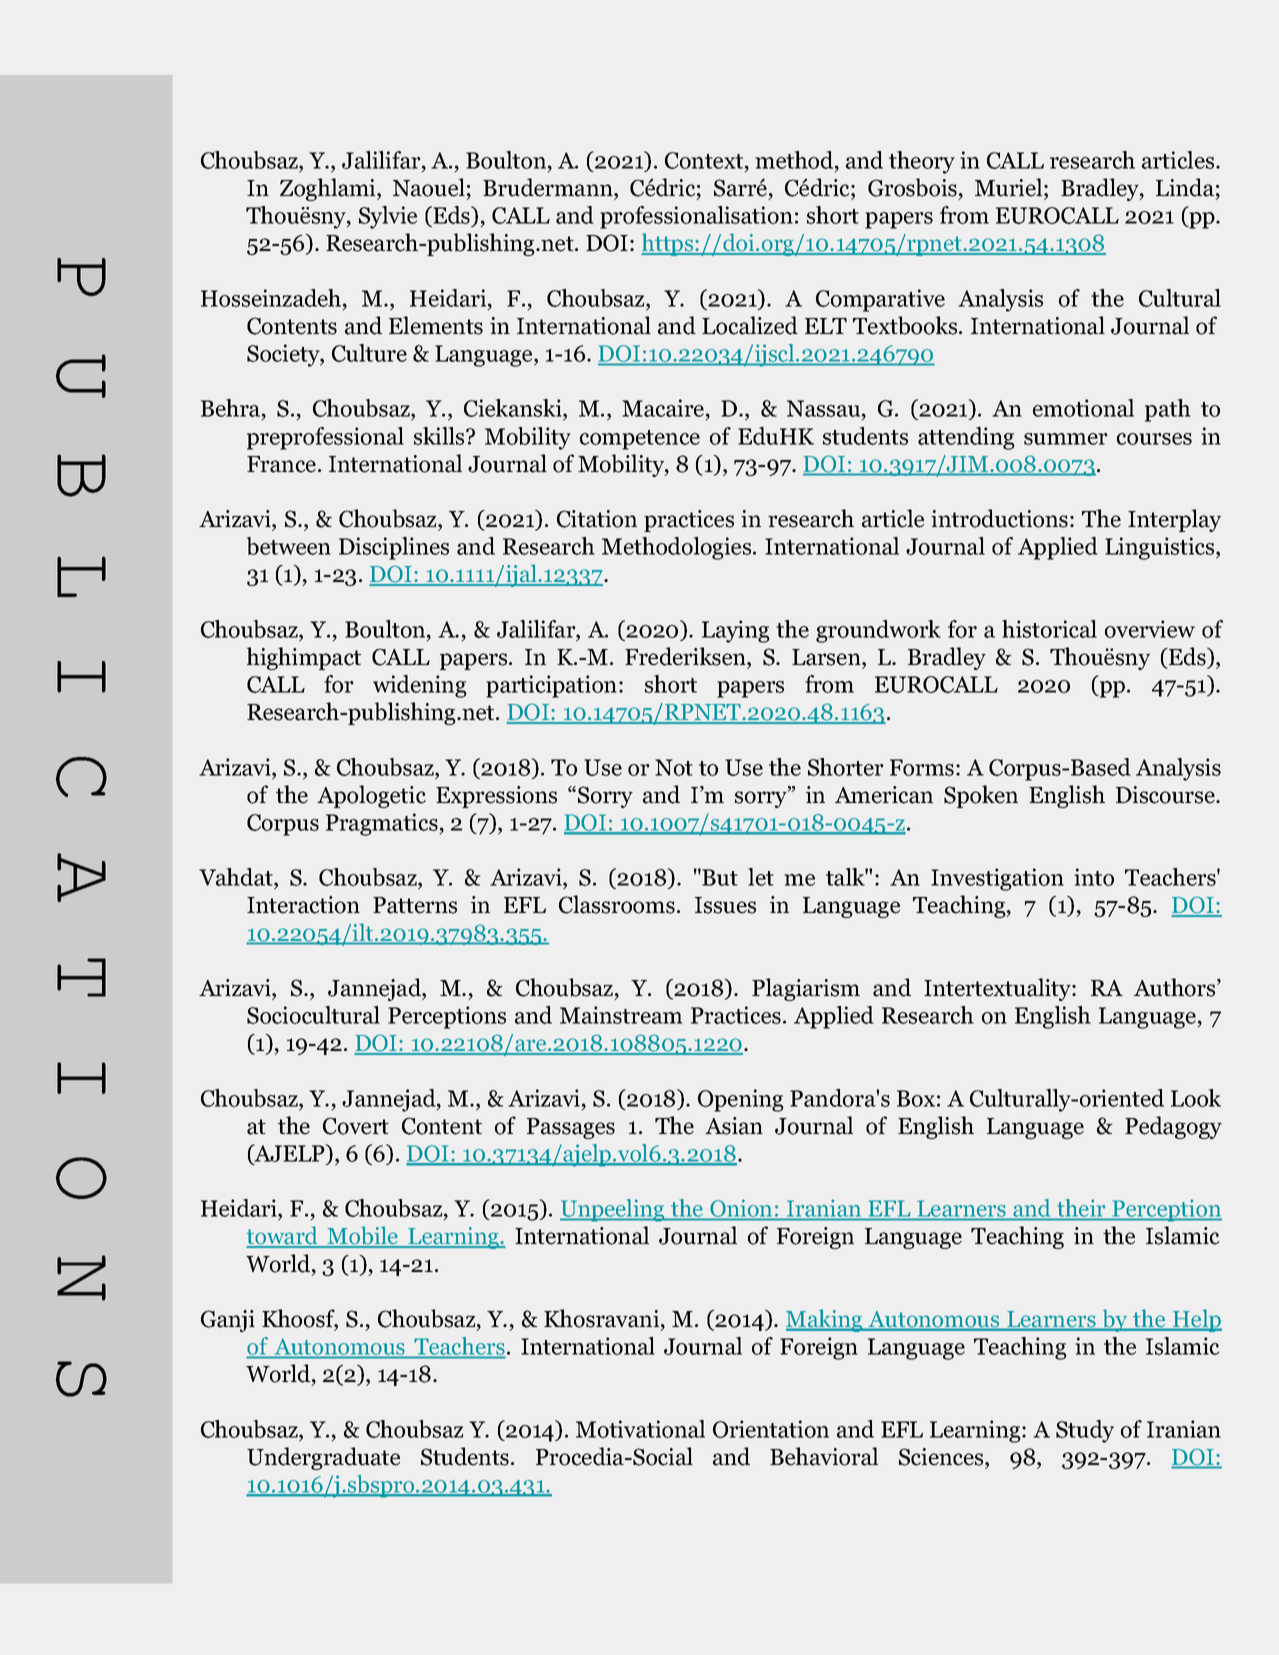  I want to click on Disciplines, so click(394, 548).
